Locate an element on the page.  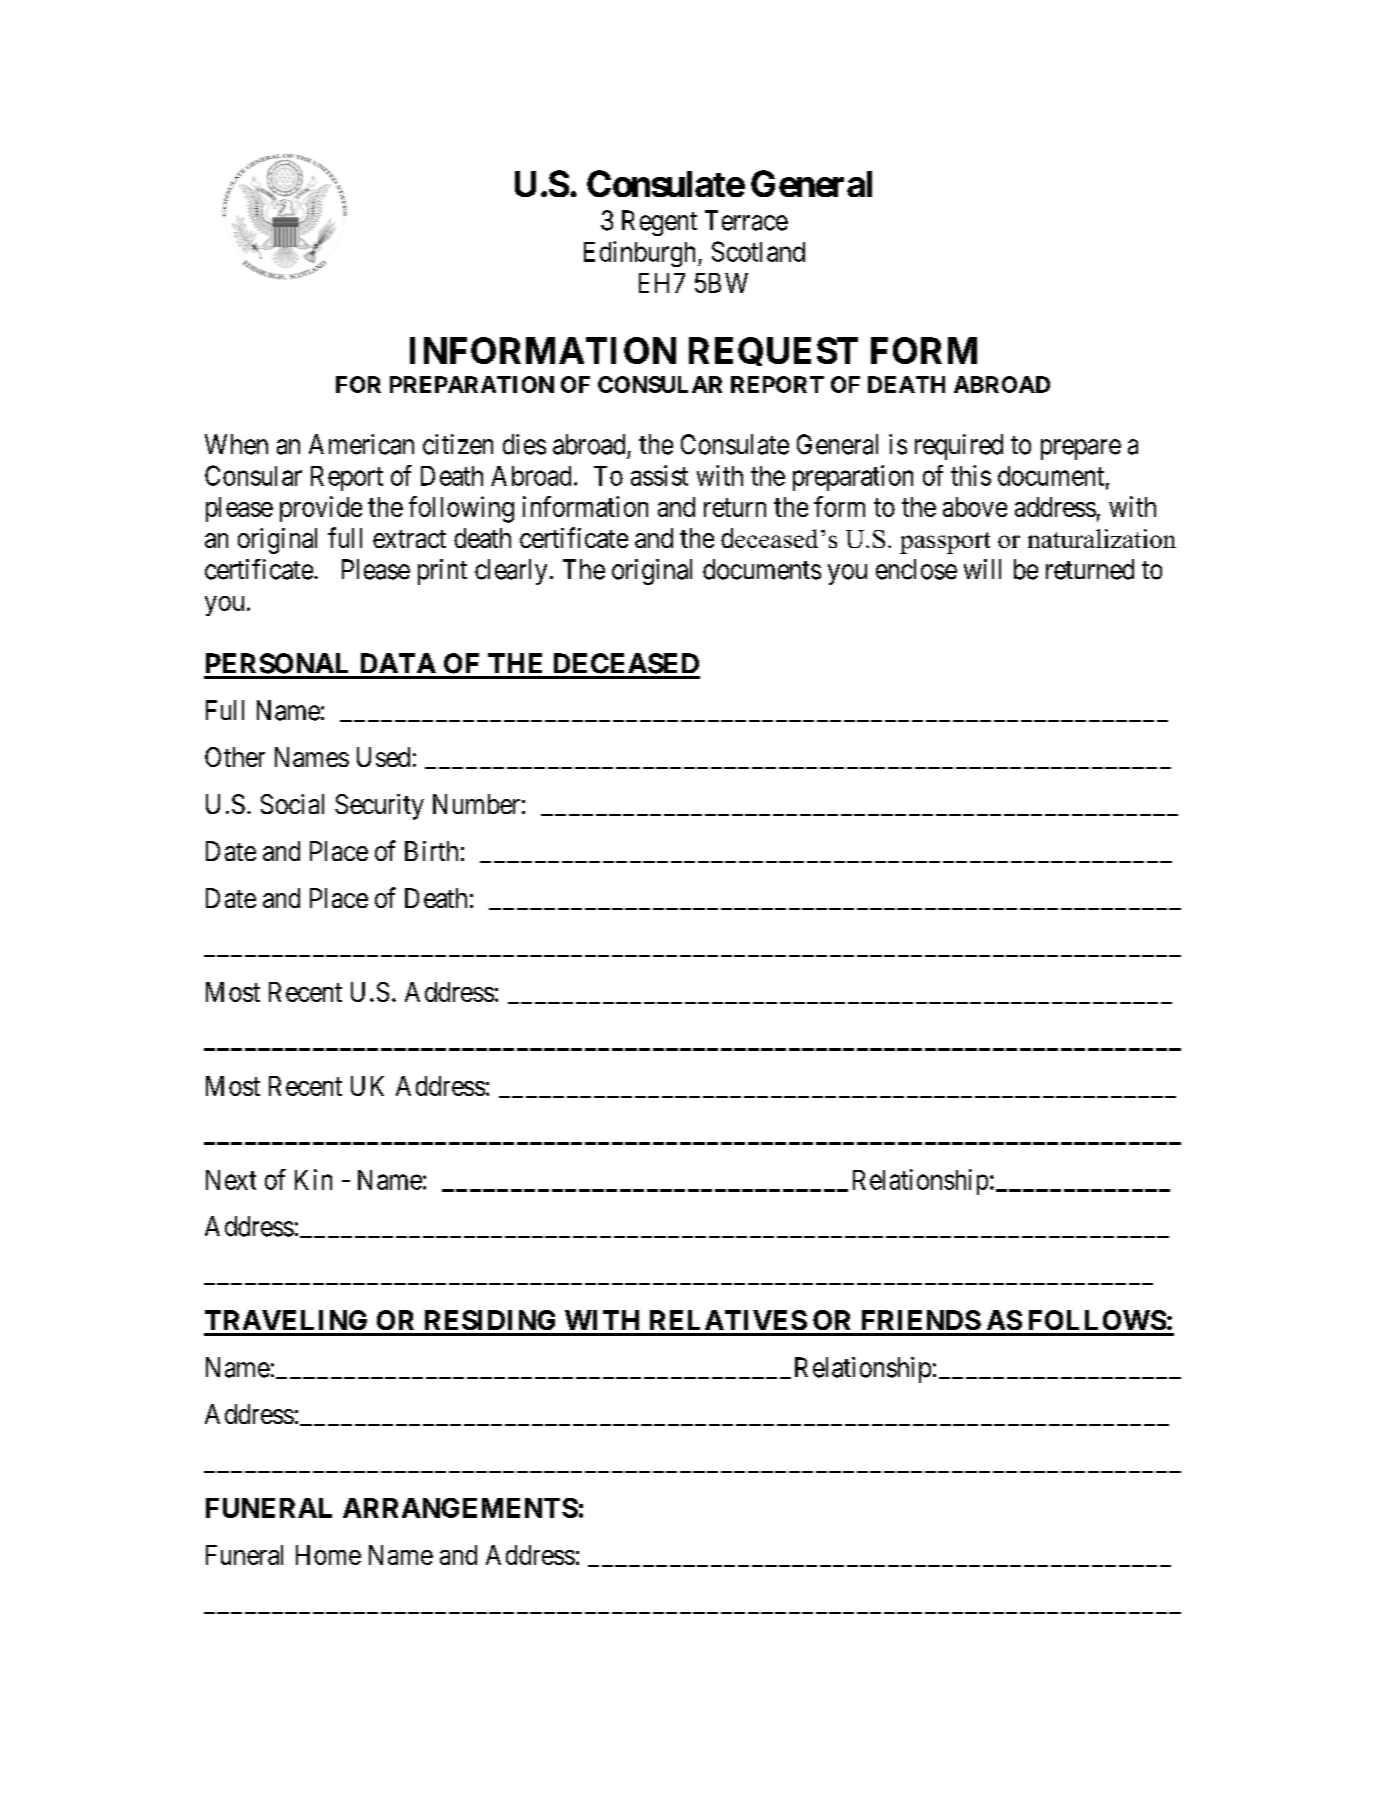
will is located at coordinates (982, 569).
